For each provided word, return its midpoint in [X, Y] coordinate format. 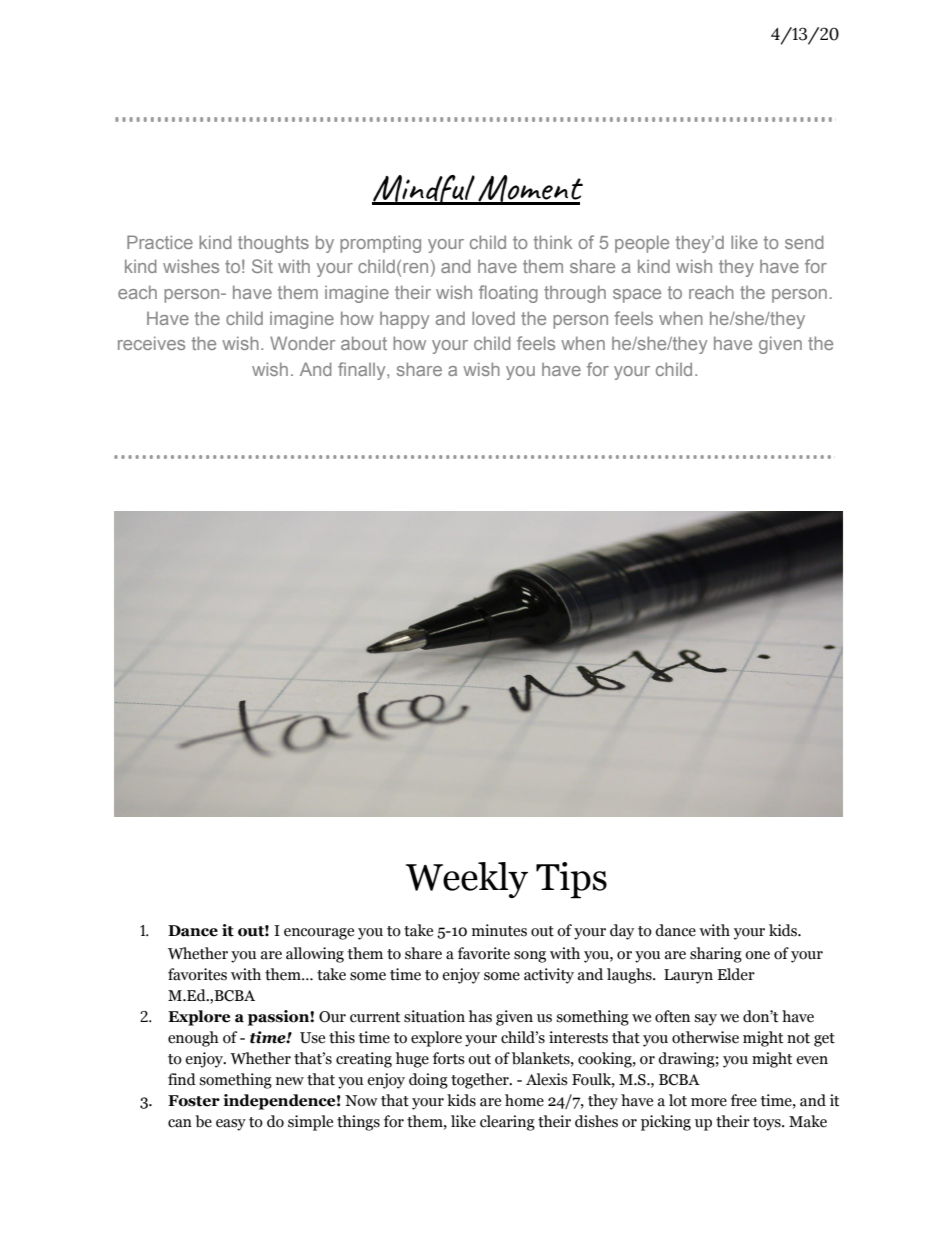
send [804, 242]
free [744, 1100]
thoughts [273, 244]
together [481, 1081]
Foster [194, 1101]
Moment [529, 189]
